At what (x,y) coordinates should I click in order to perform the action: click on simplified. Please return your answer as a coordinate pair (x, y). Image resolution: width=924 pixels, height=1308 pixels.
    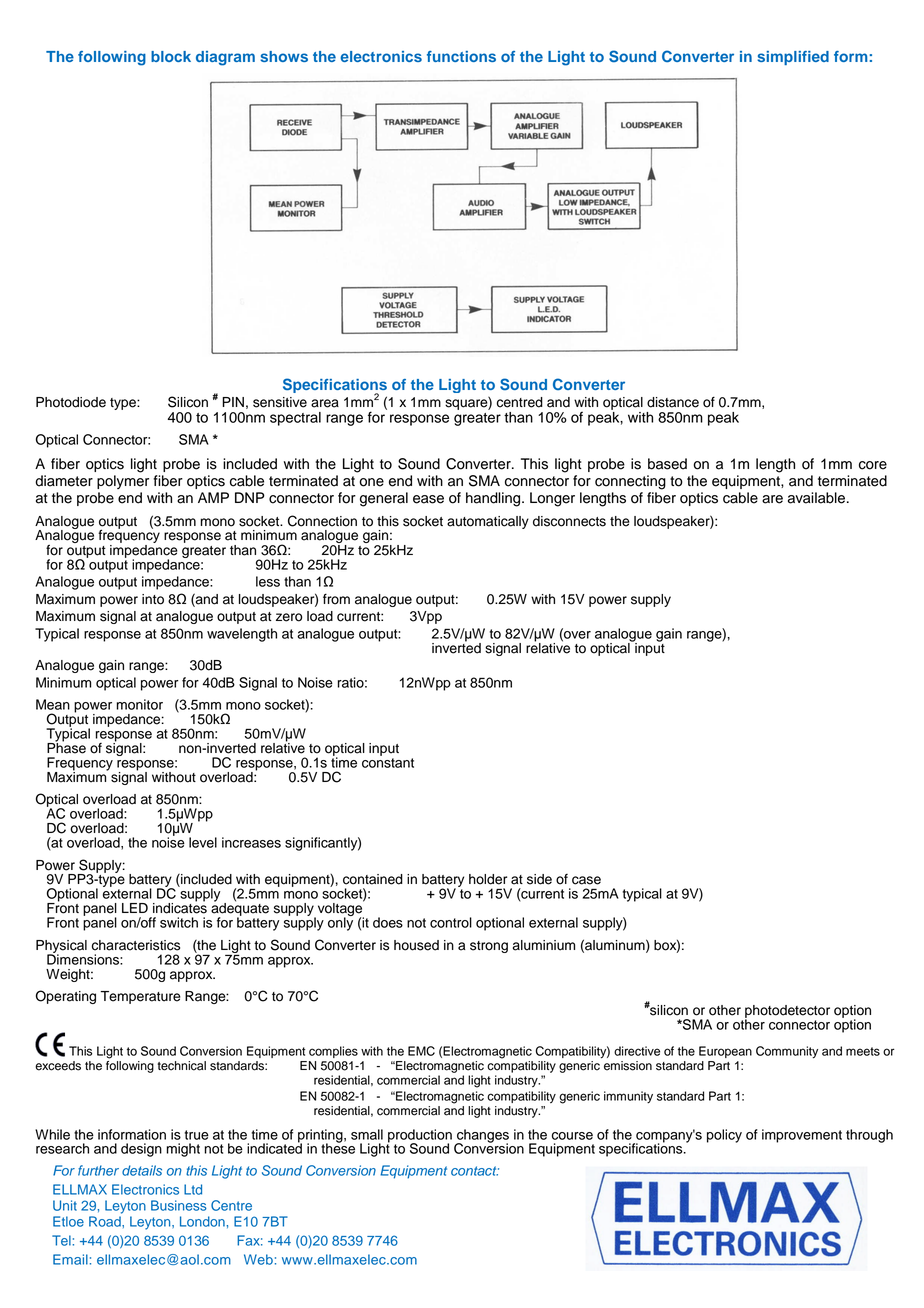
    Looking at the image, I should click on (793, 58).
